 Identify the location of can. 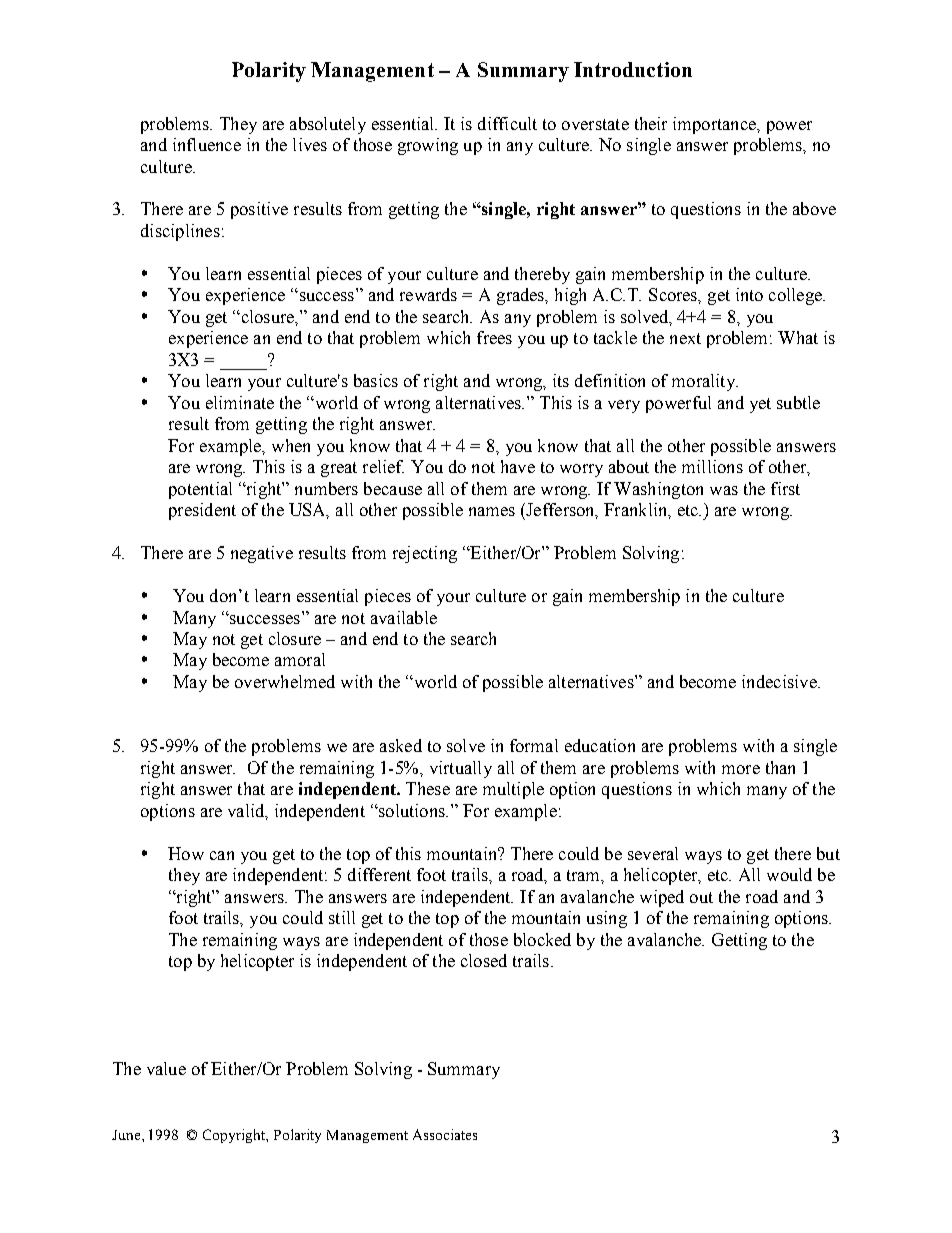
(222, 855).
